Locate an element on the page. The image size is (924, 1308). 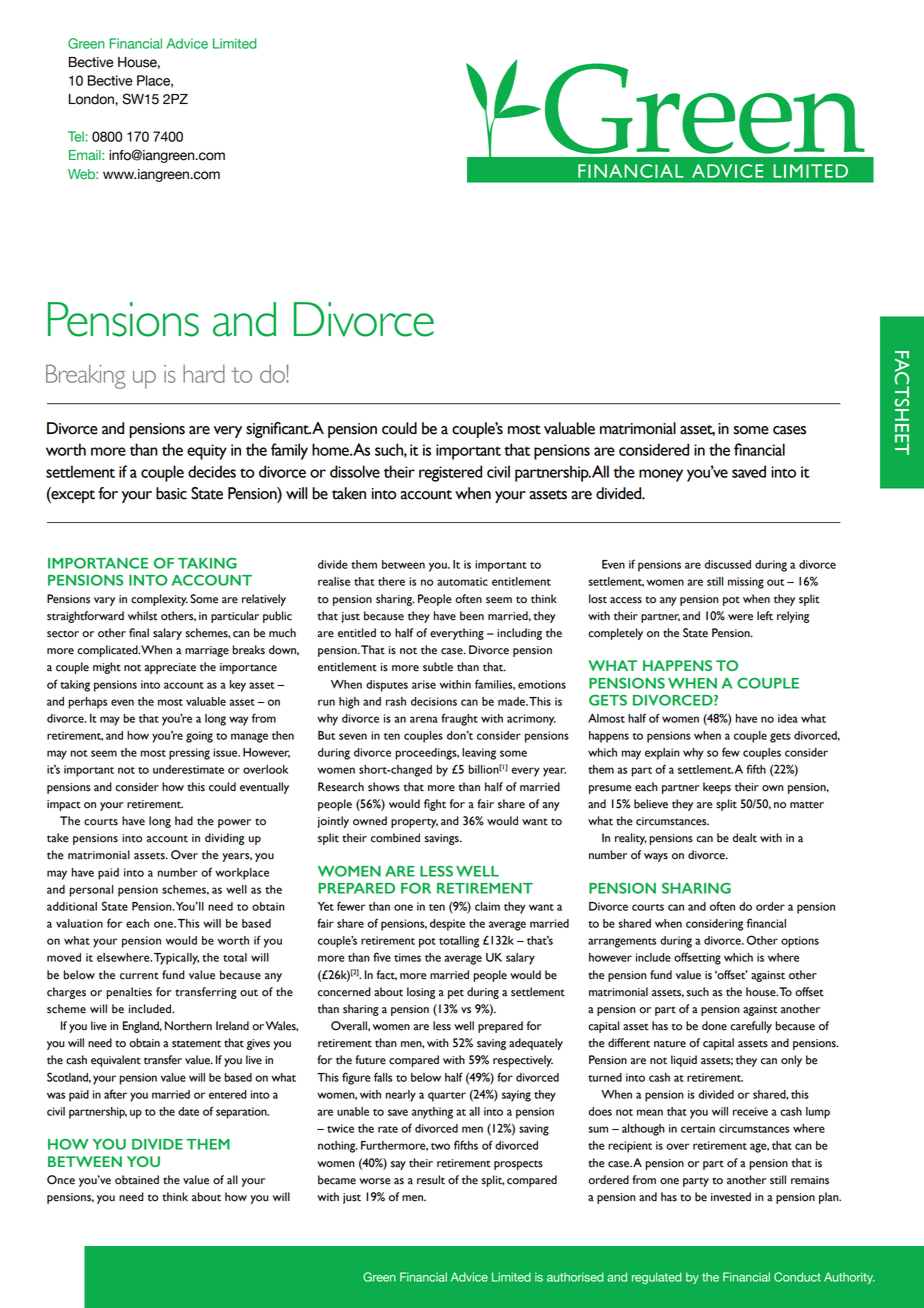
London is located at coordinates (92, 99).
